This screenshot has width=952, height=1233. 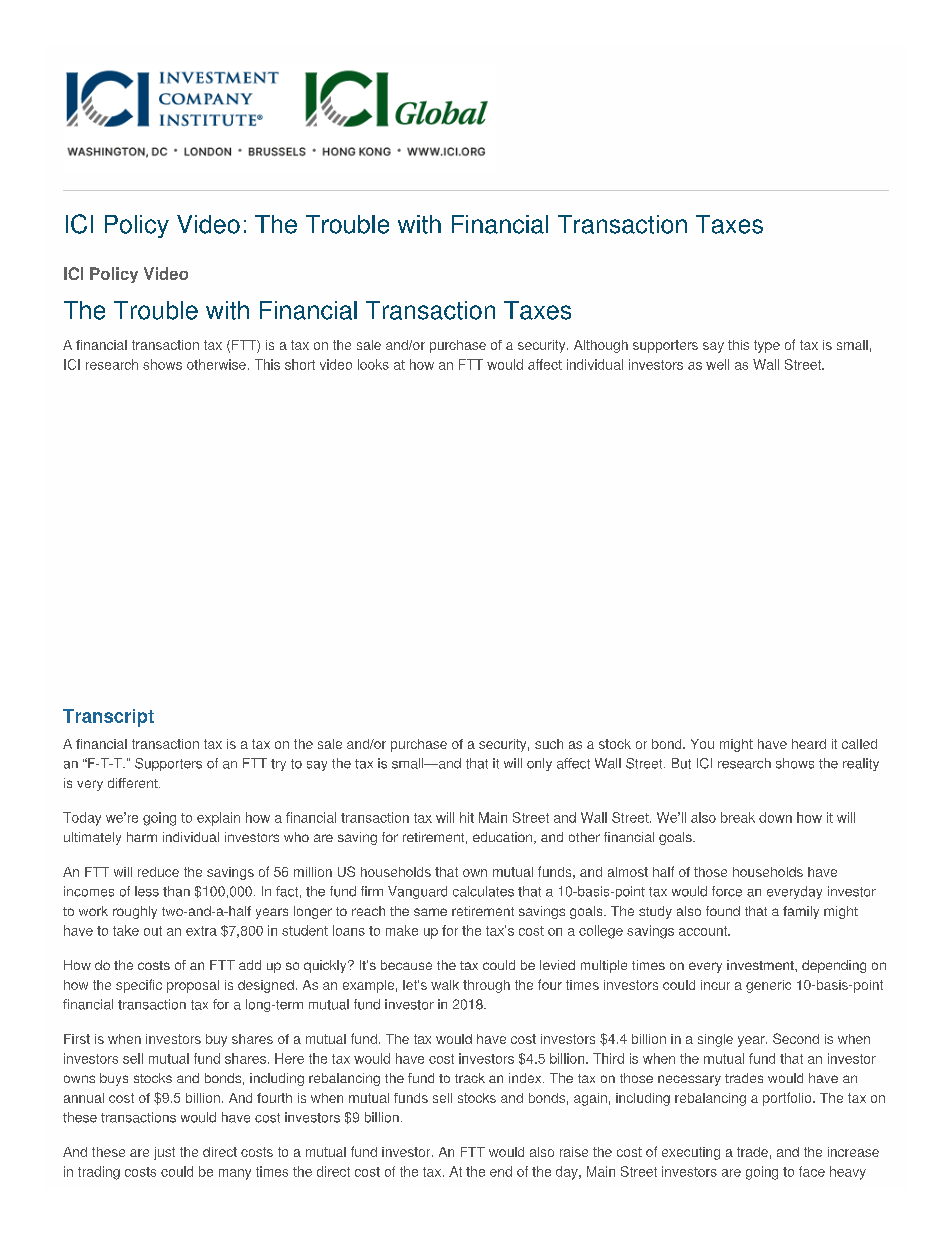 I want to click on raise, so click(x=574, y=1152).
